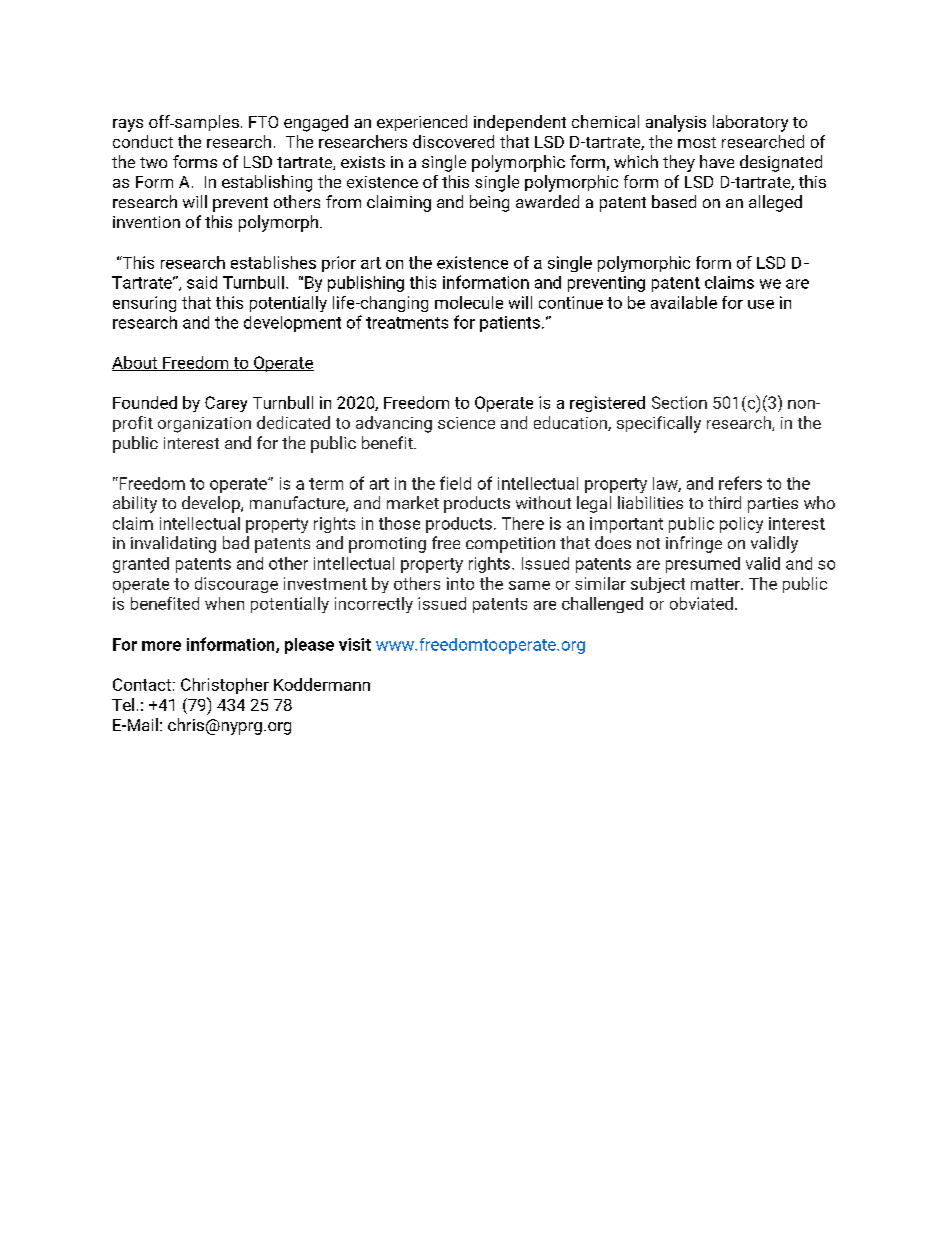 This page has height=1233, width=952. What do you see at coordinates (679, 402) in the page?
I see `Section` at bounding box center [679, 402].
